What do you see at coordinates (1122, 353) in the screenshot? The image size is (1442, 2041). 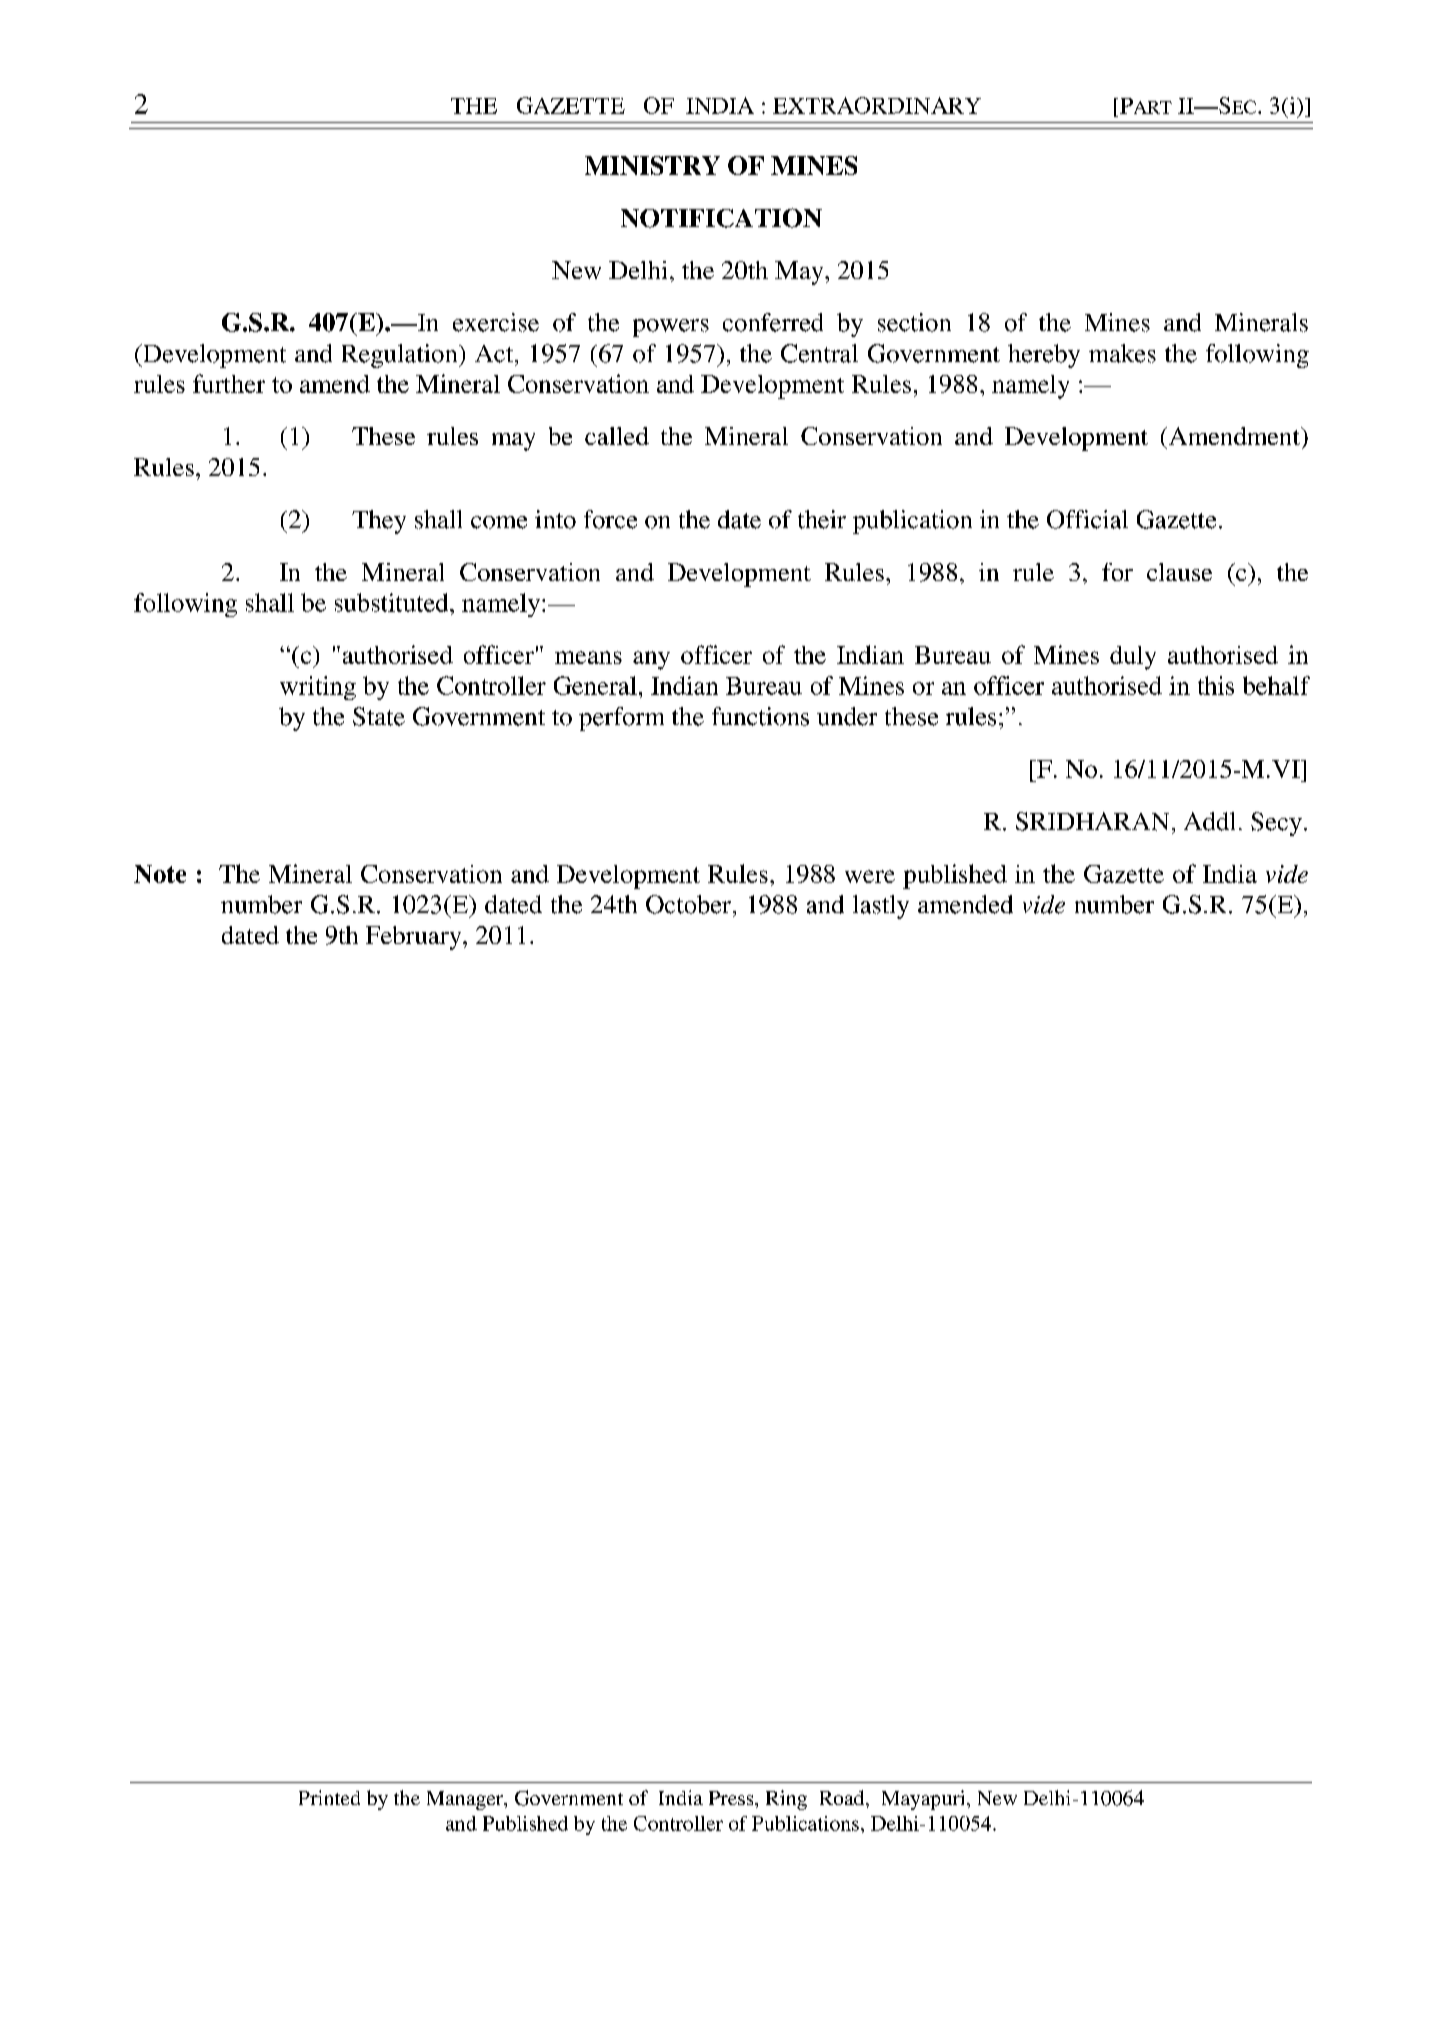 I see `makes` at bounding box center [1122, 353].
